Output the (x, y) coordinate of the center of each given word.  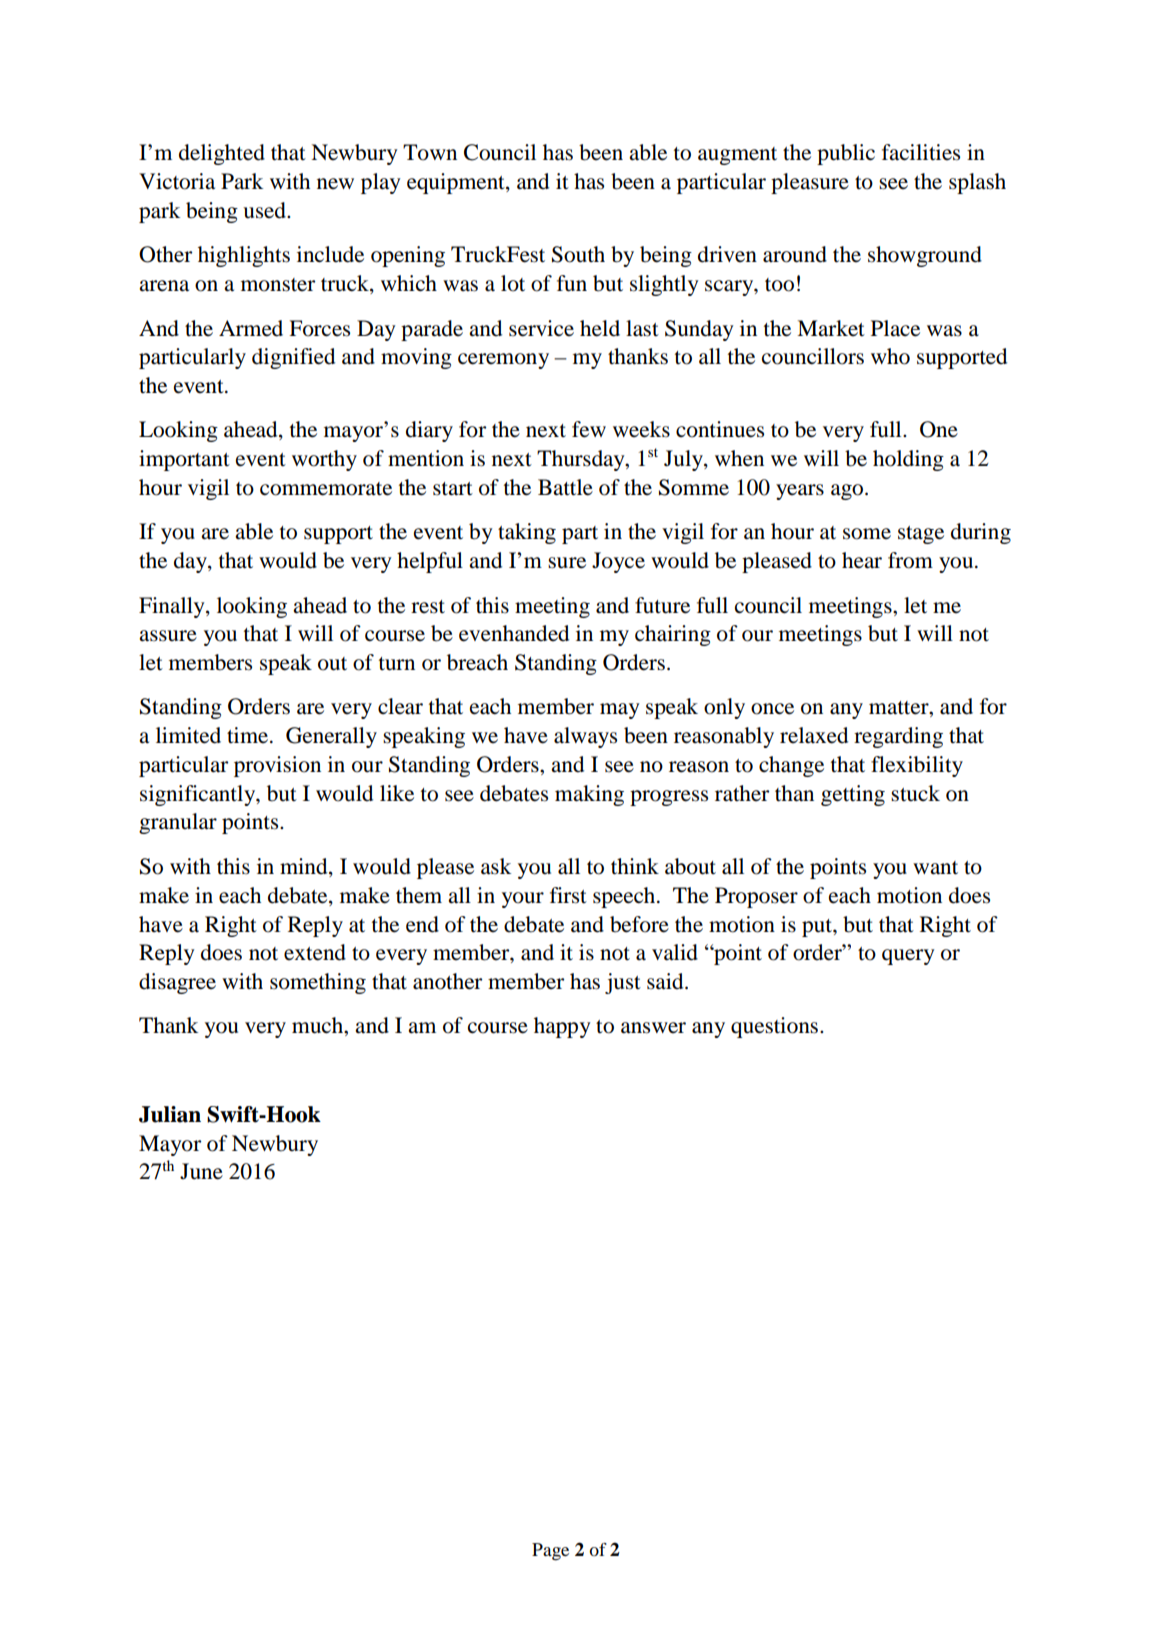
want (935, 868)
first (568, 895)
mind (305, 867)
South (578, 254)
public (846, 154)
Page (550, 1552)
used (265, 210)
